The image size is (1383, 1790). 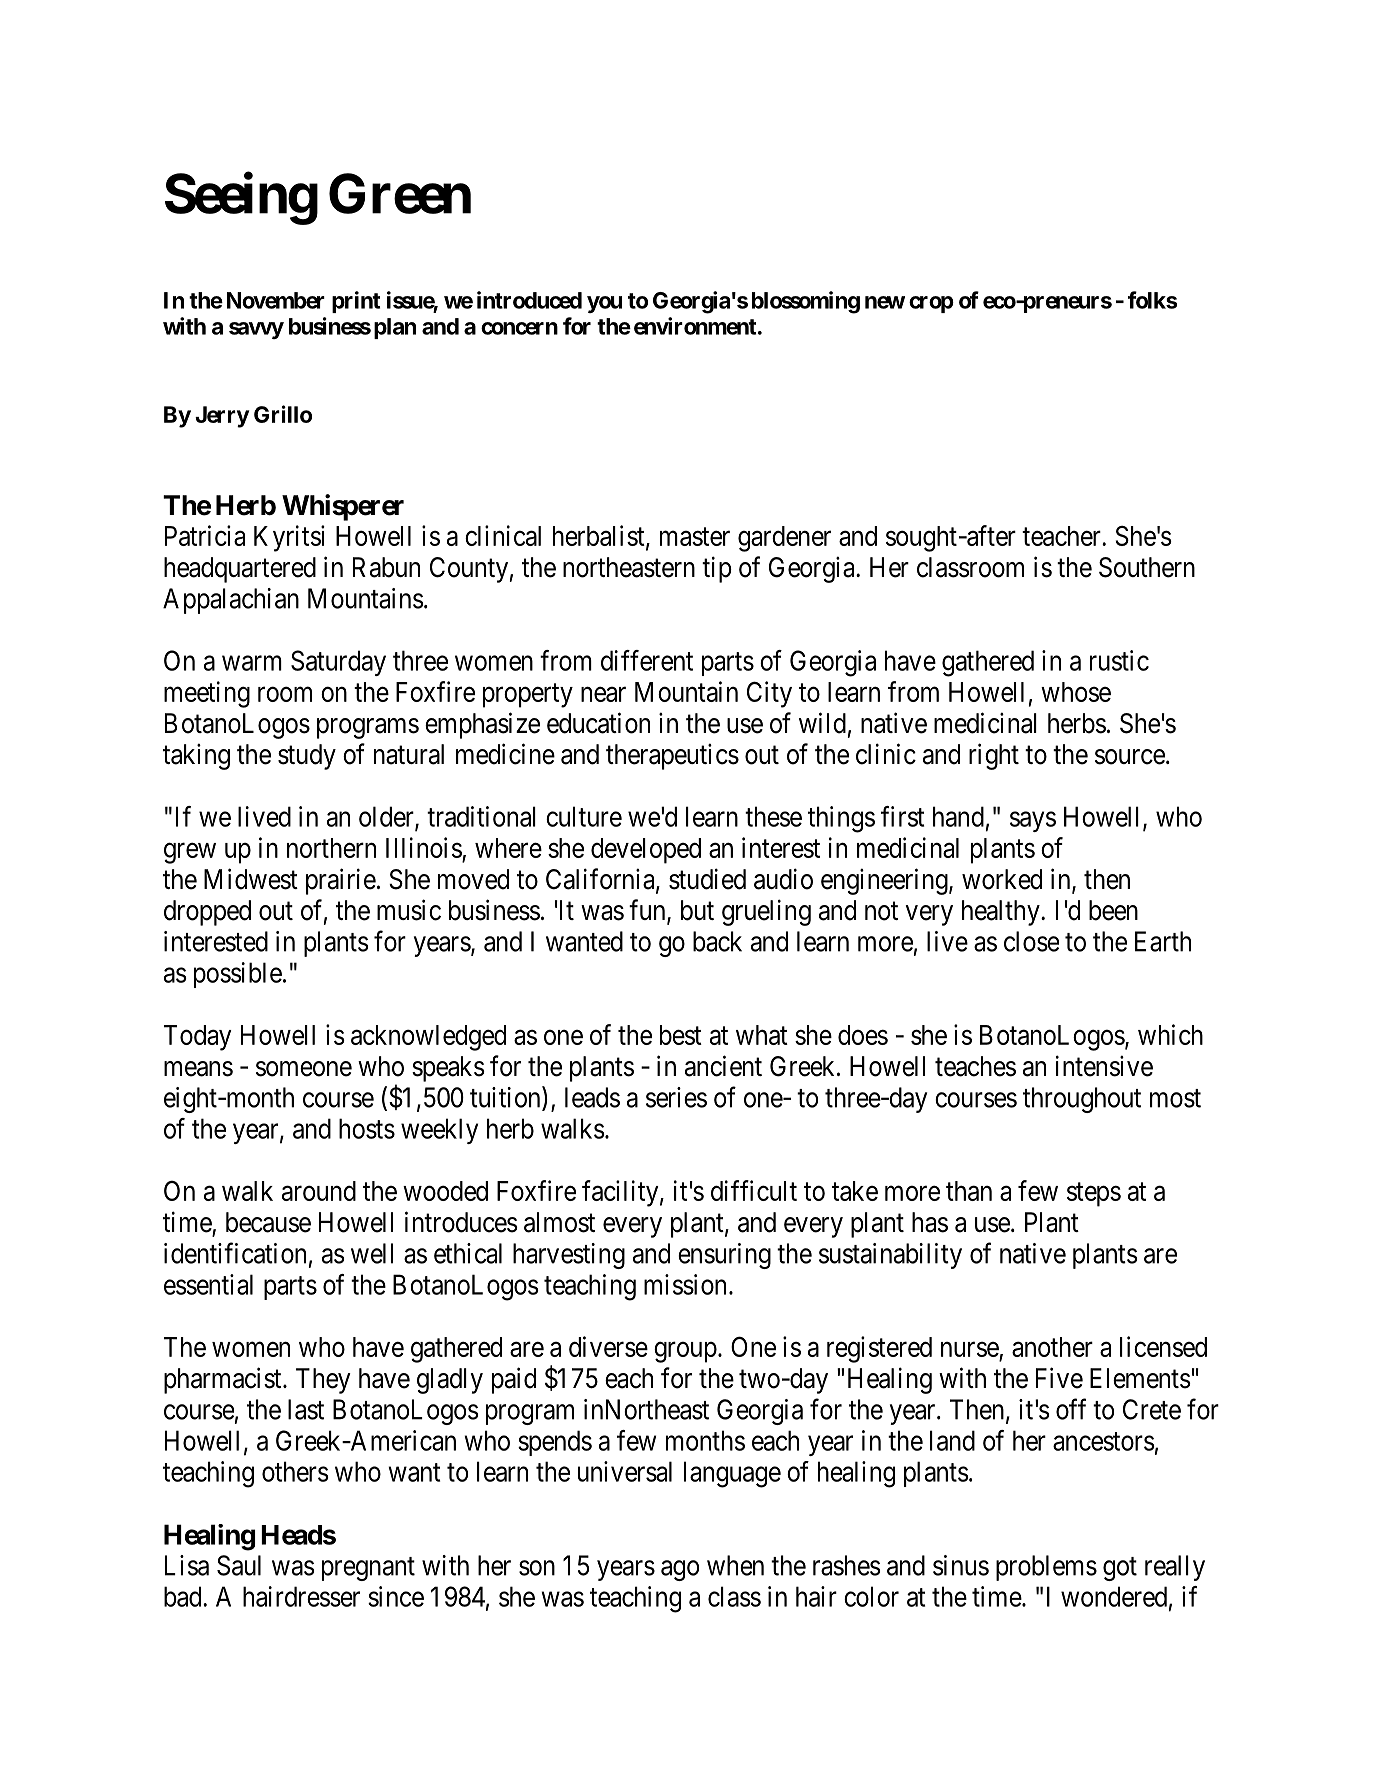 I want to click on November, so click(x=276, y=300).
